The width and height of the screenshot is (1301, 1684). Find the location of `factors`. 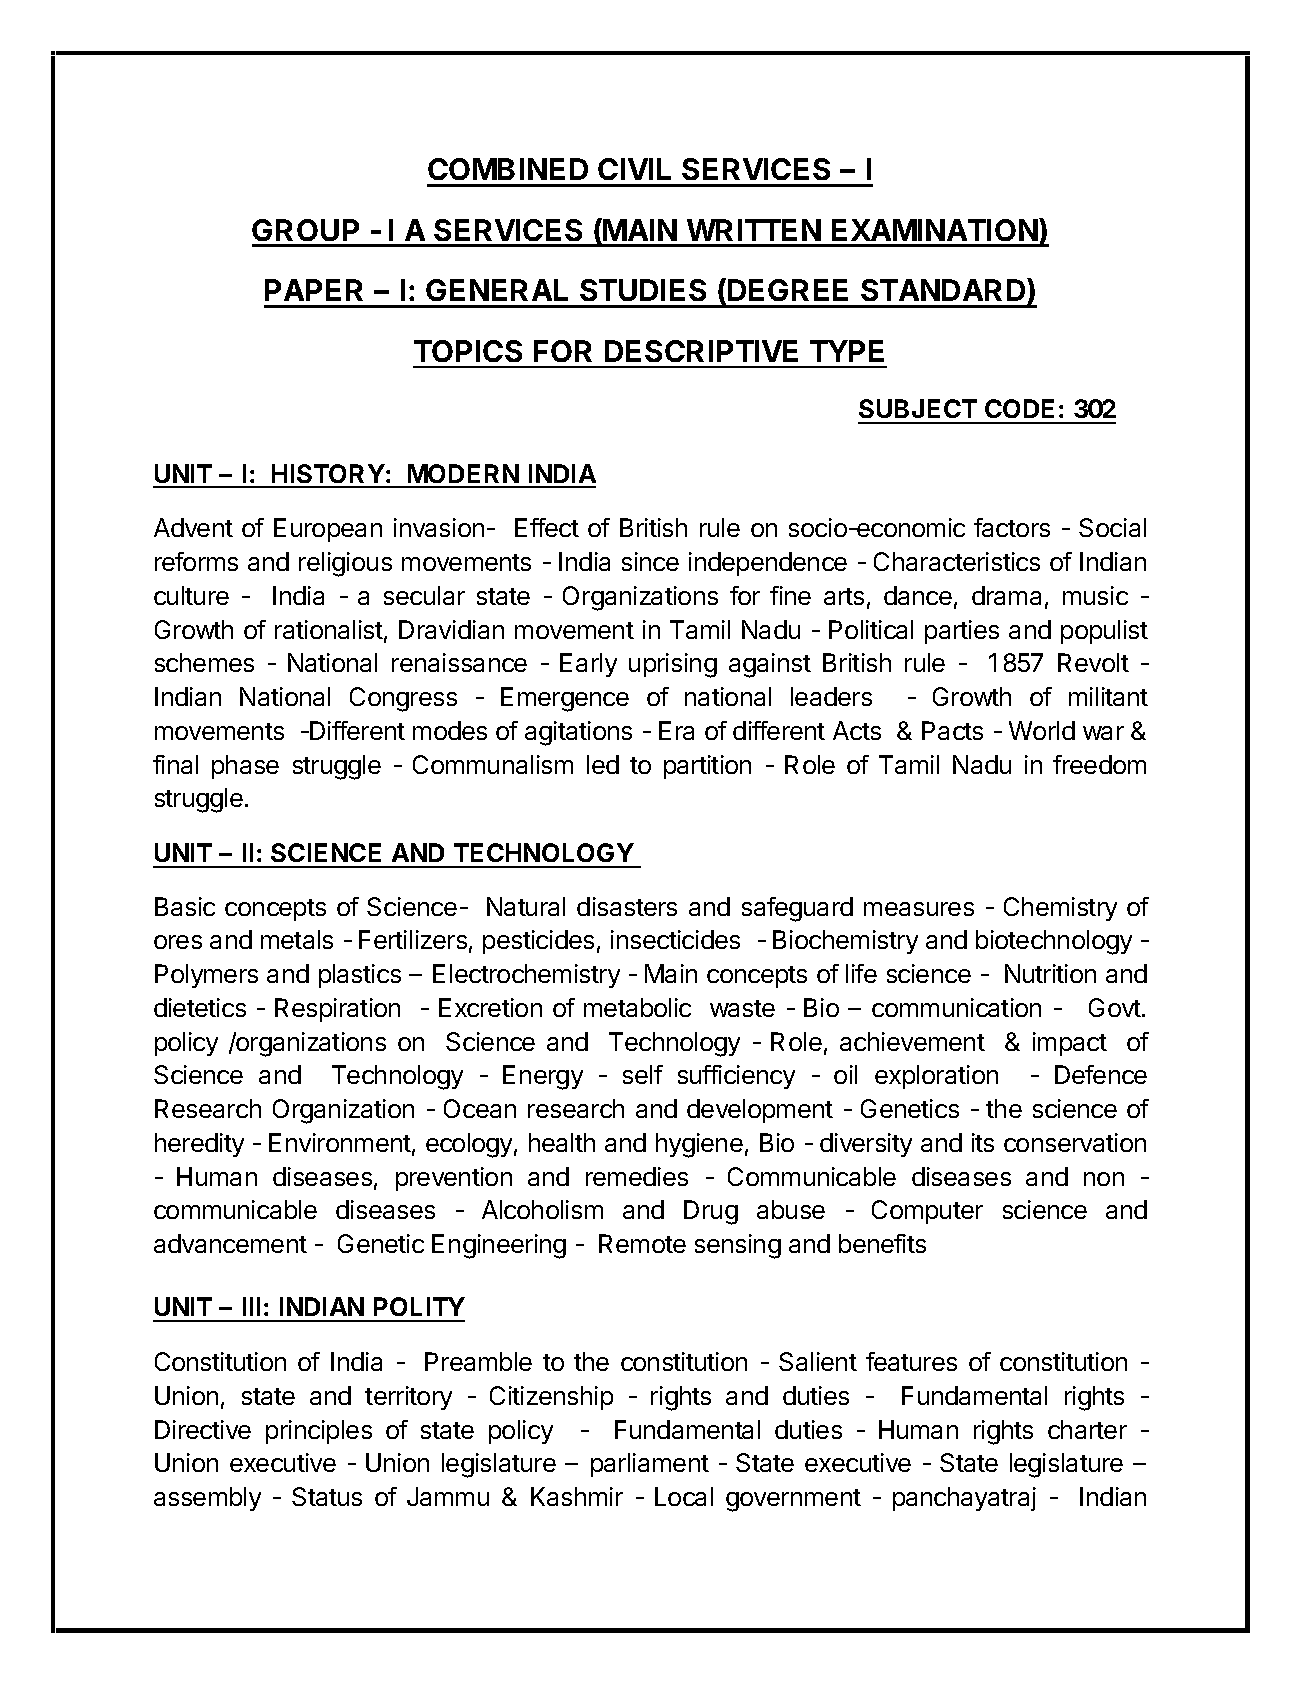

factors is located at coordinates (1012, 527).
